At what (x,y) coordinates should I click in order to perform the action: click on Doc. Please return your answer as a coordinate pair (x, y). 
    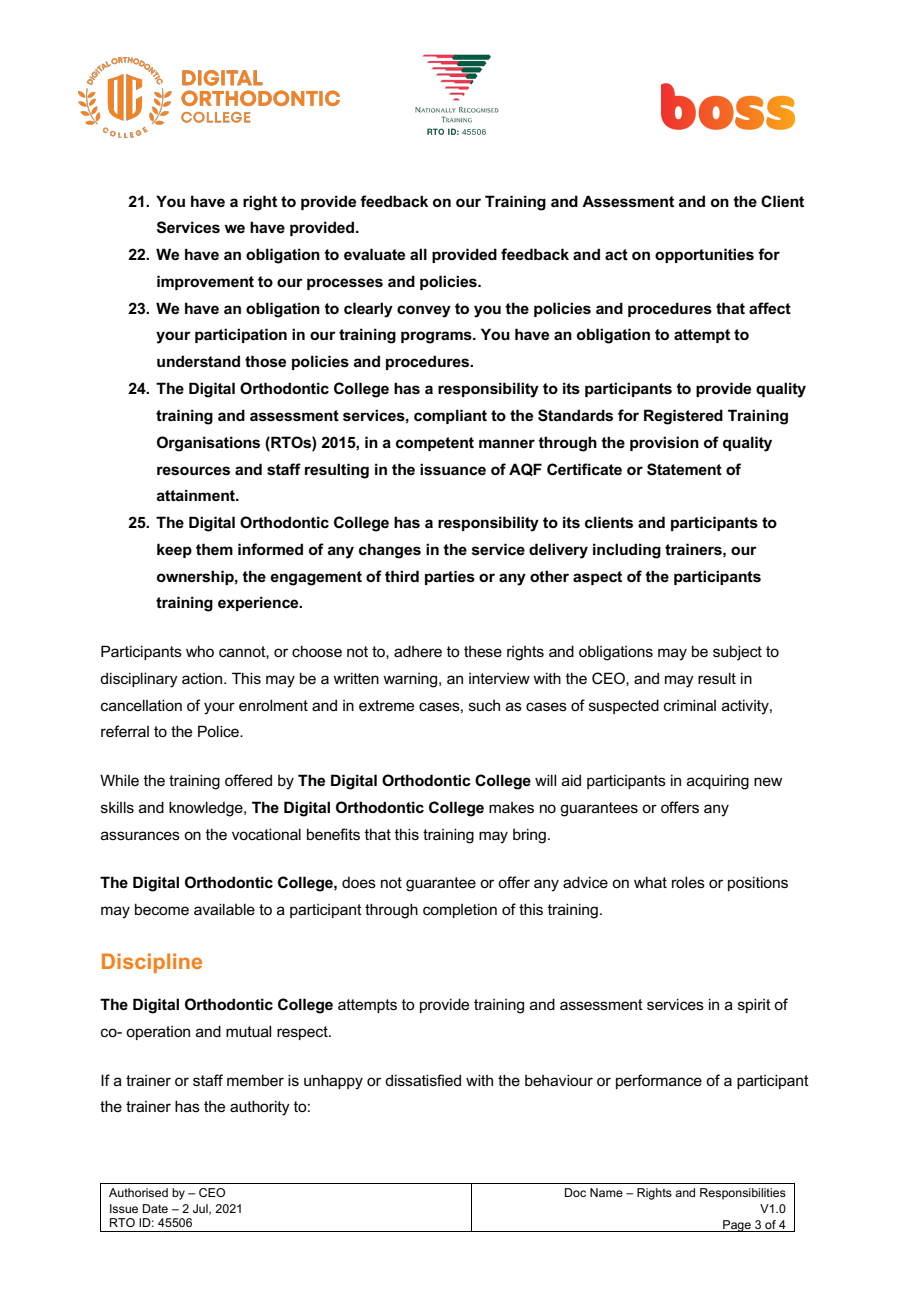
    Looking at the image, I should click on (575, 1192).
